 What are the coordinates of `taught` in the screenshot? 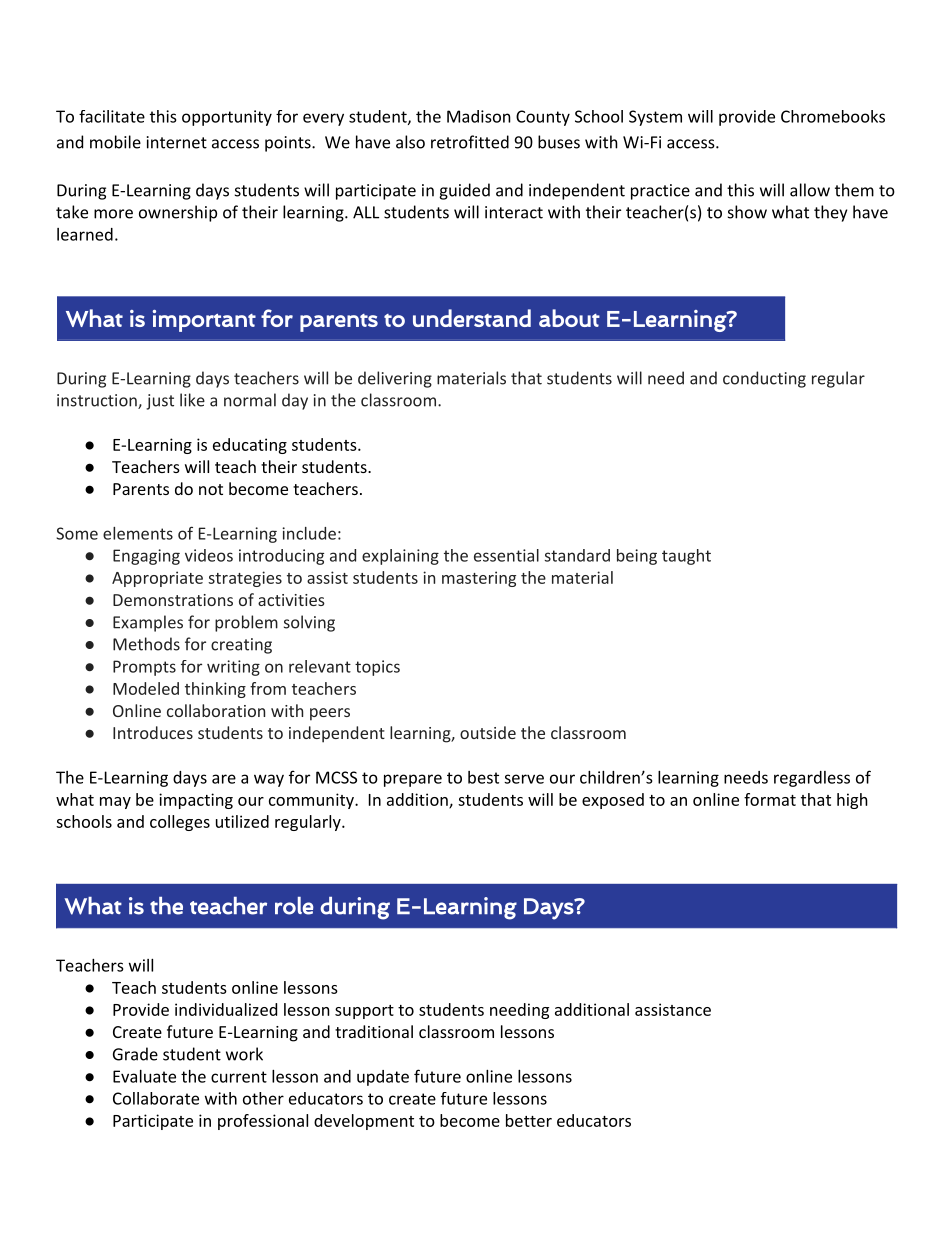 It's located at (686, 557).
